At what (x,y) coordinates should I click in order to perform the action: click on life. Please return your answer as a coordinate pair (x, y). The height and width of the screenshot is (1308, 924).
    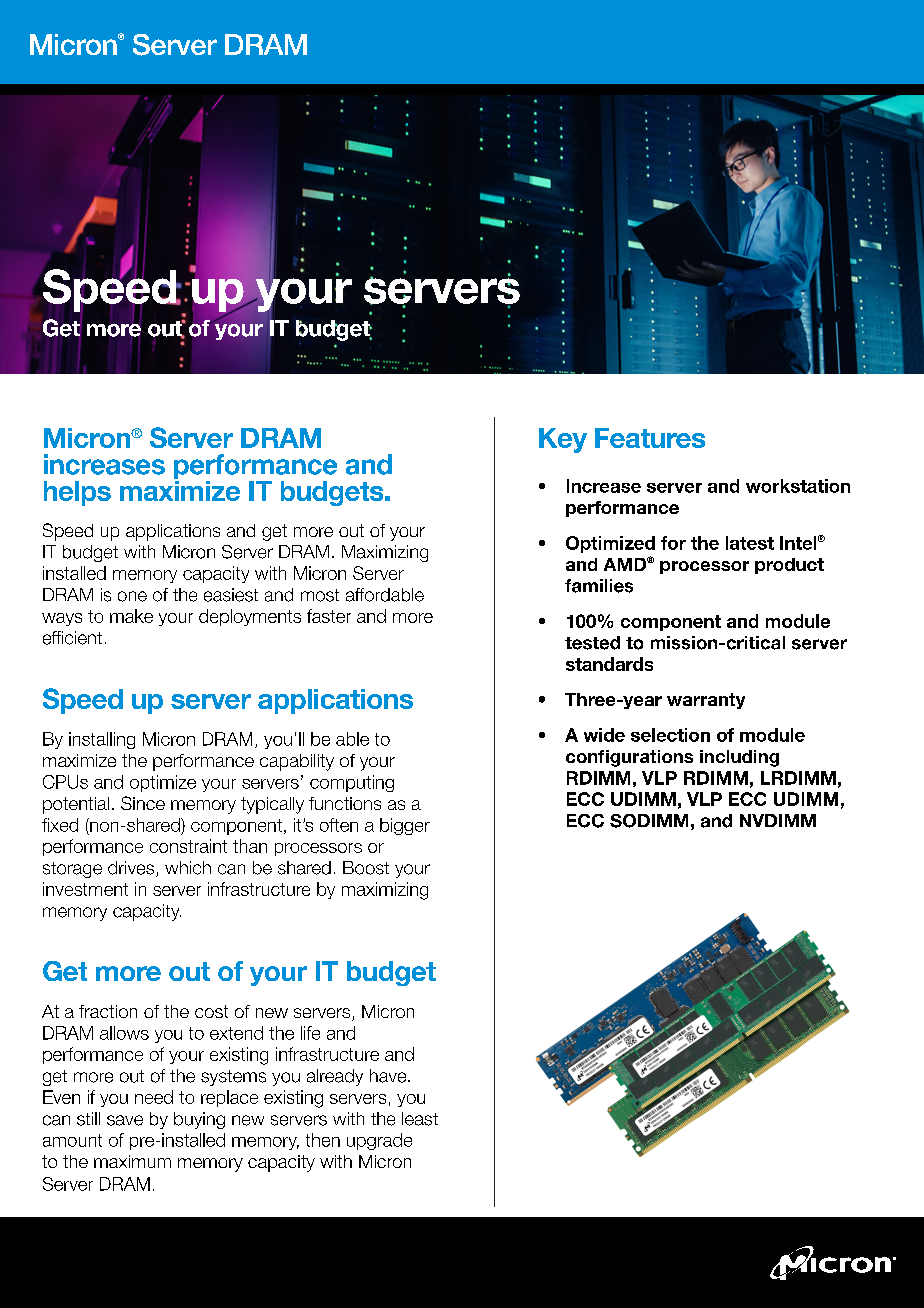
    Looking at the image, I should click on (310, 1033).
